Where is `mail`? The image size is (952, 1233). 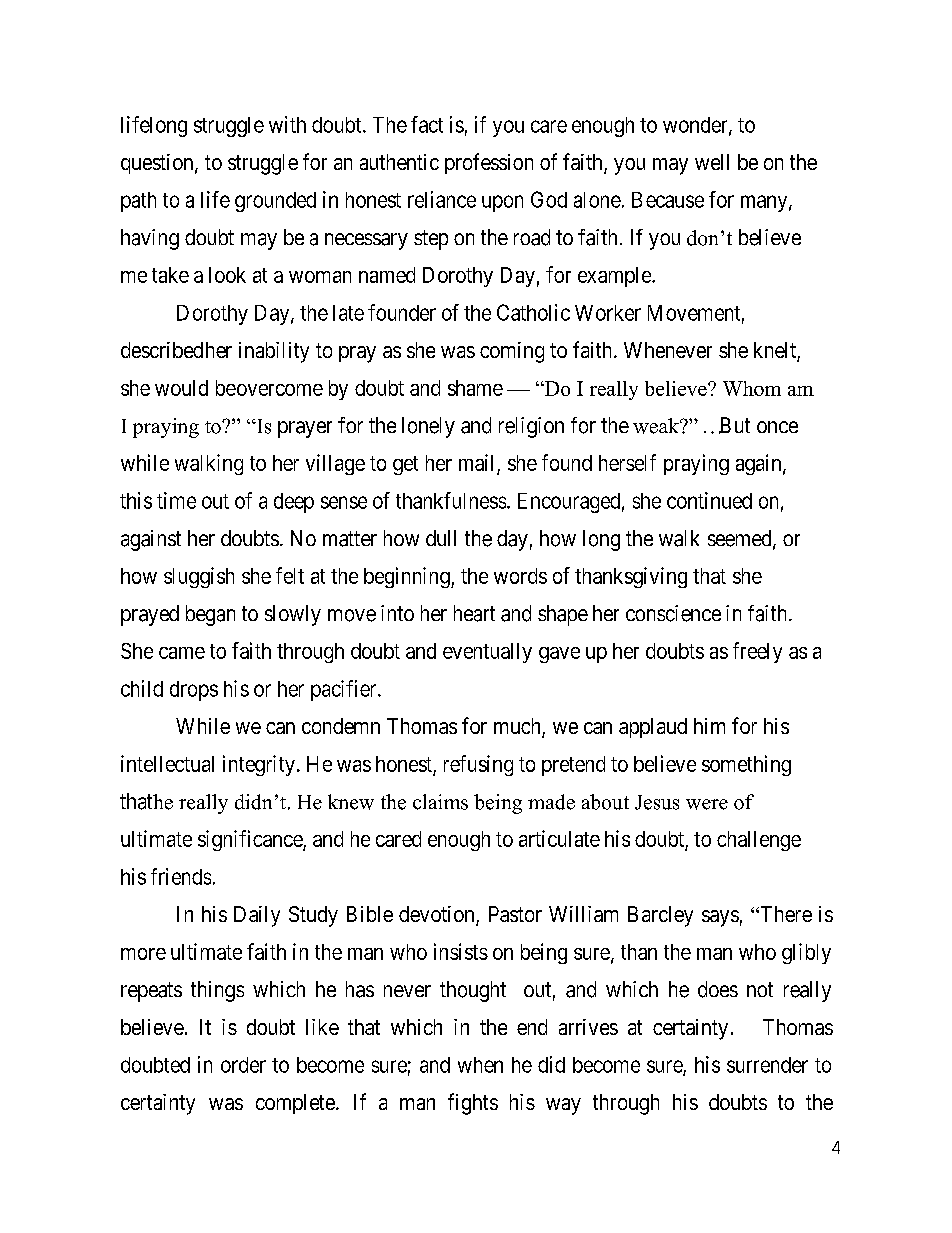 mail is located at coordinates (478, 464).
